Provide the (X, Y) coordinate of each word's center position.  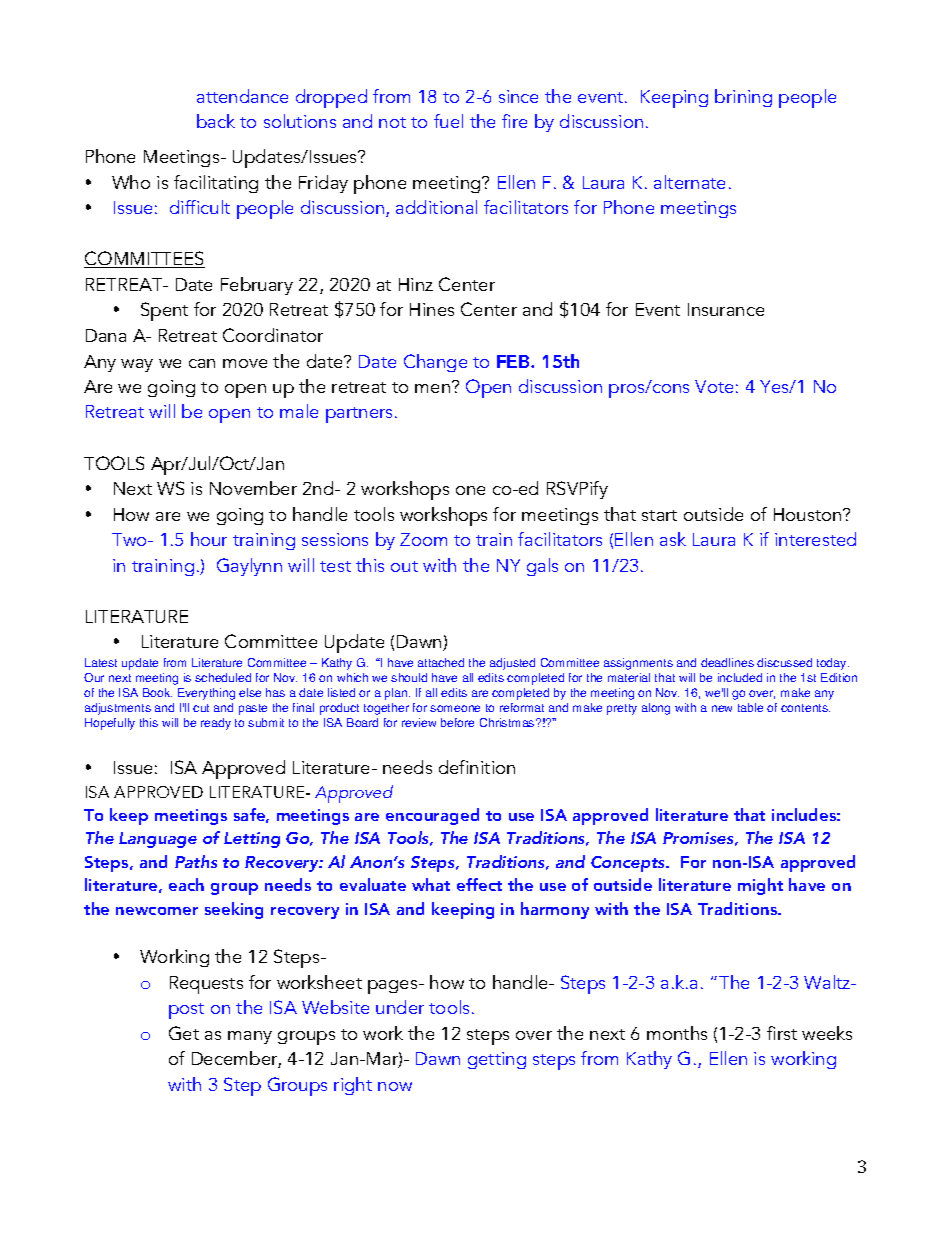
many (250, 1037)
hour (209, 539)
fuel (448, 121)
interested (815, 539)
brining (743, 98)
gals (542, 567)
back (216, 121)
